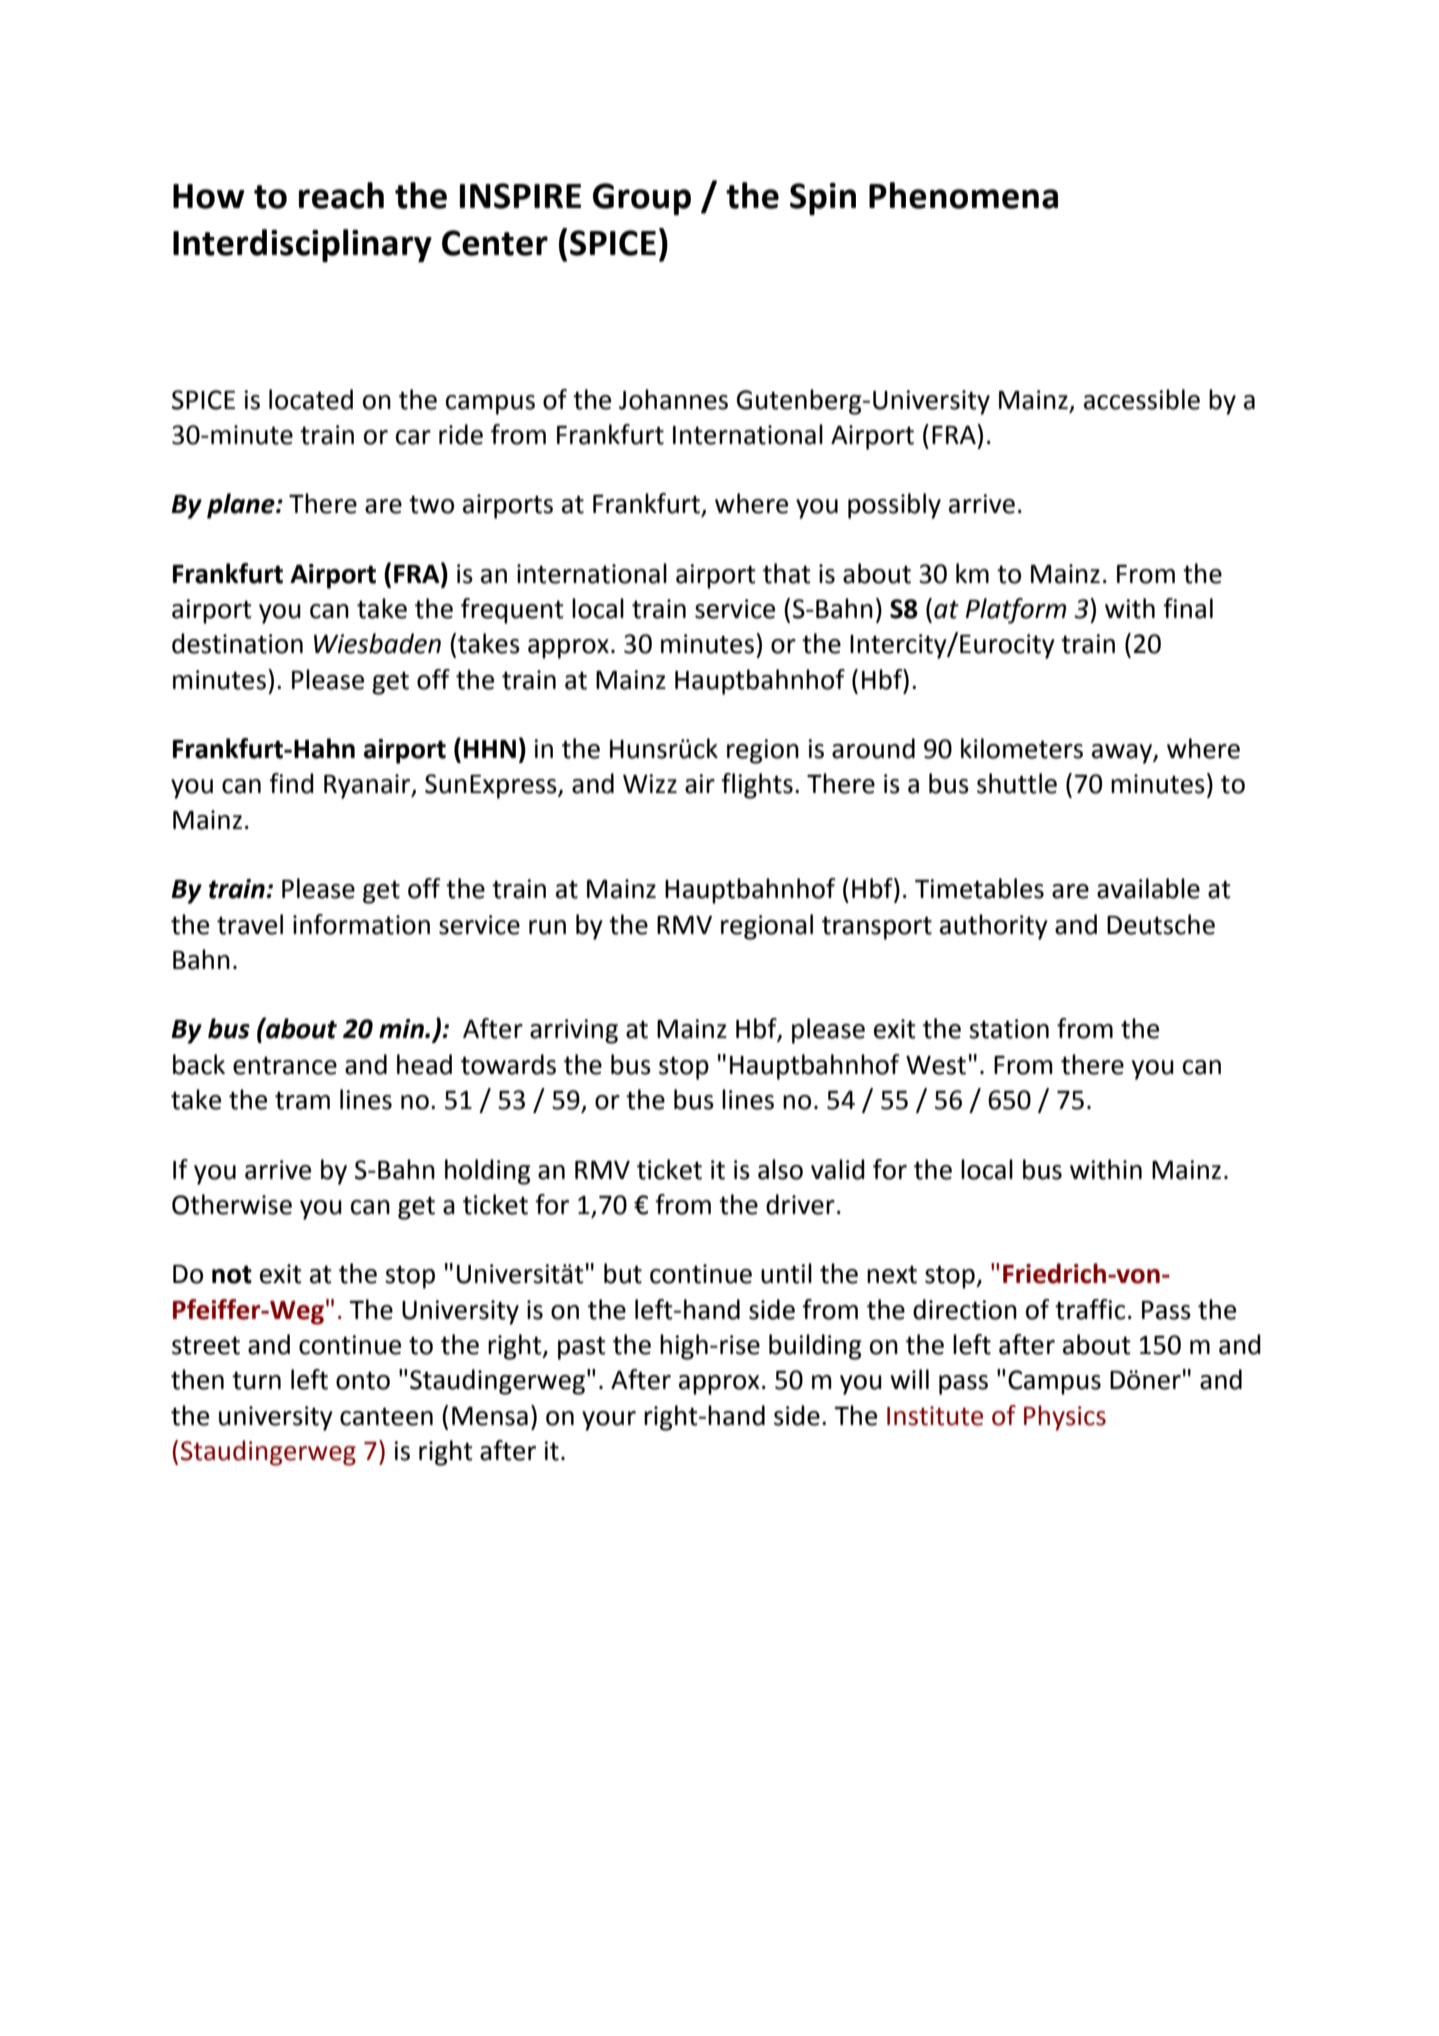  What do you see at coordinates (1017, 783) in the screenshot?
I see `shuttle` at bounding box center [1017, 783].
